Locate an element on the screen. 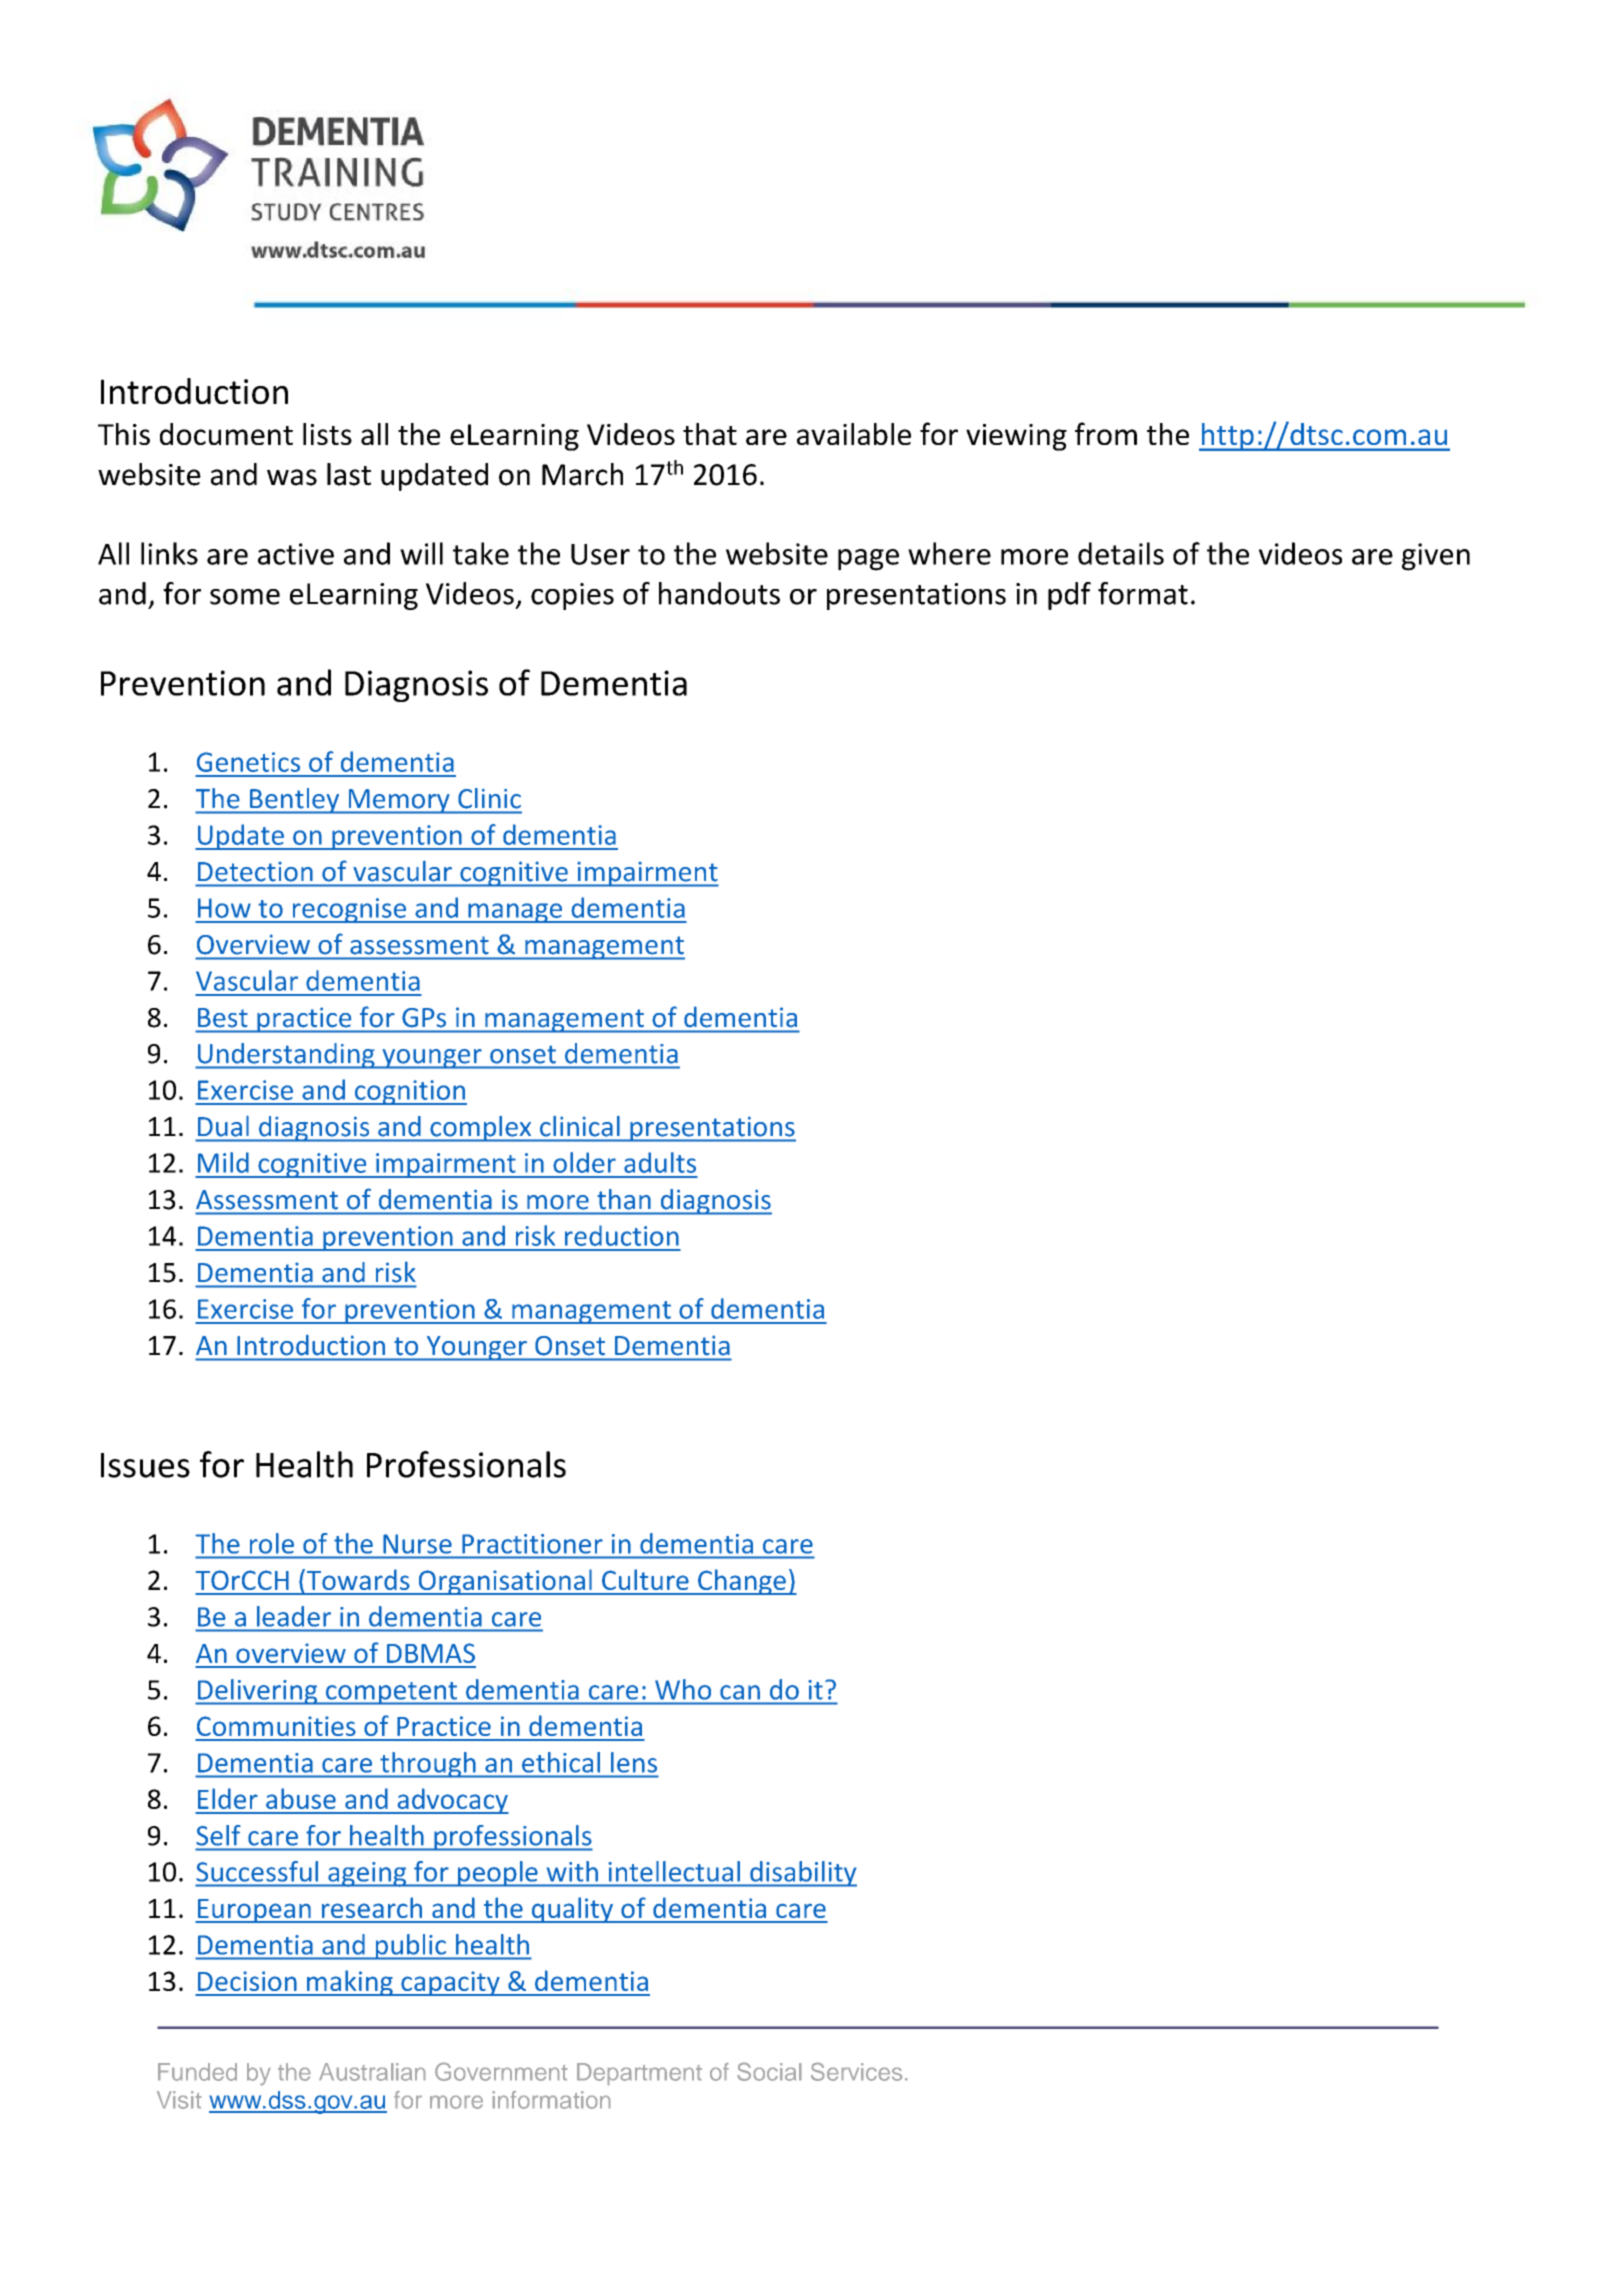  that is located at coordinates (710, 434).
